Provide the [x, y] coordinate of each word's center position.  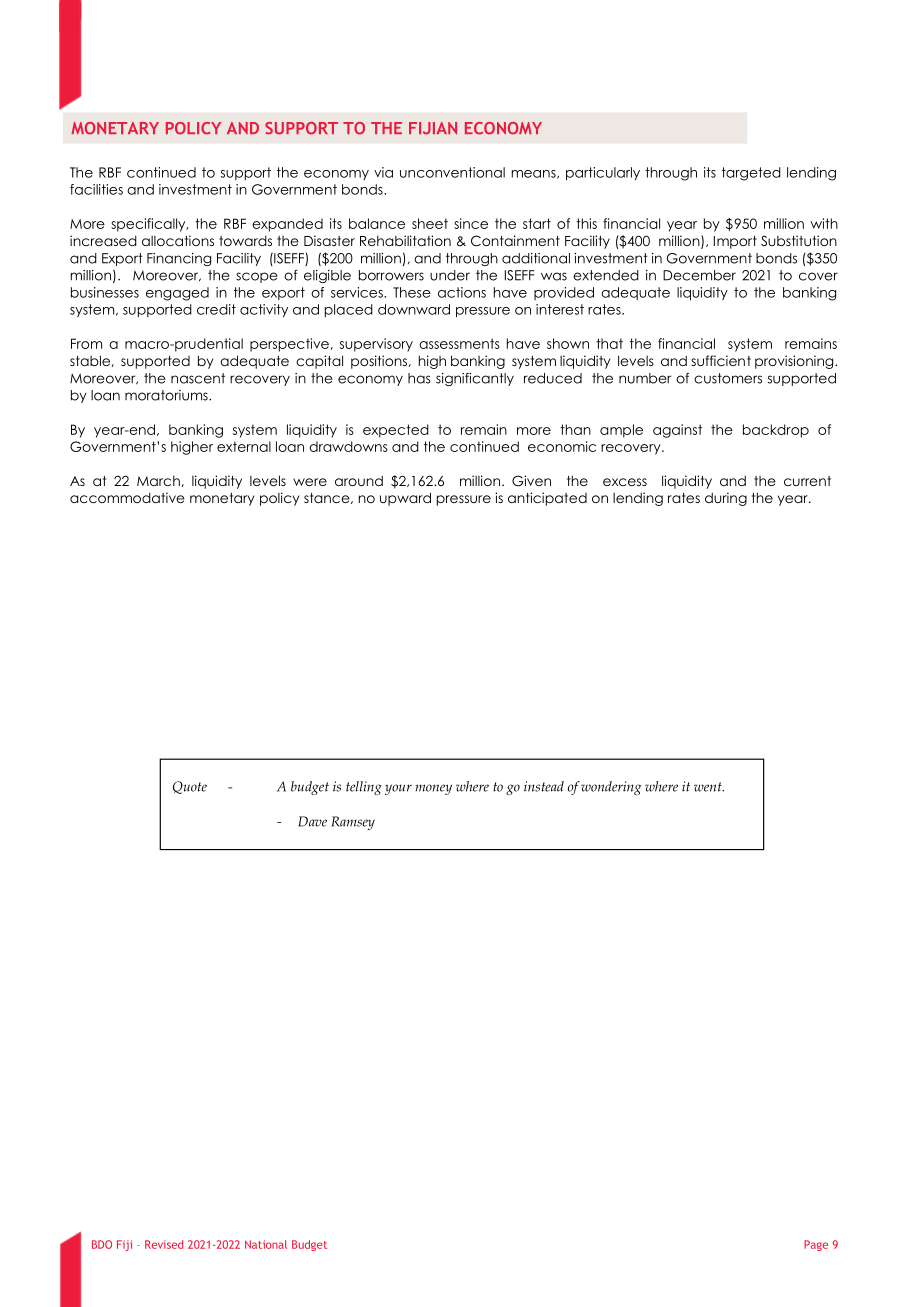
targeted [751, 174]
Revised [164, 1244]
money [433, 789]
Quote [190, 787]
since [471, 223]
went [709, 787]
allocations [178, 240]
